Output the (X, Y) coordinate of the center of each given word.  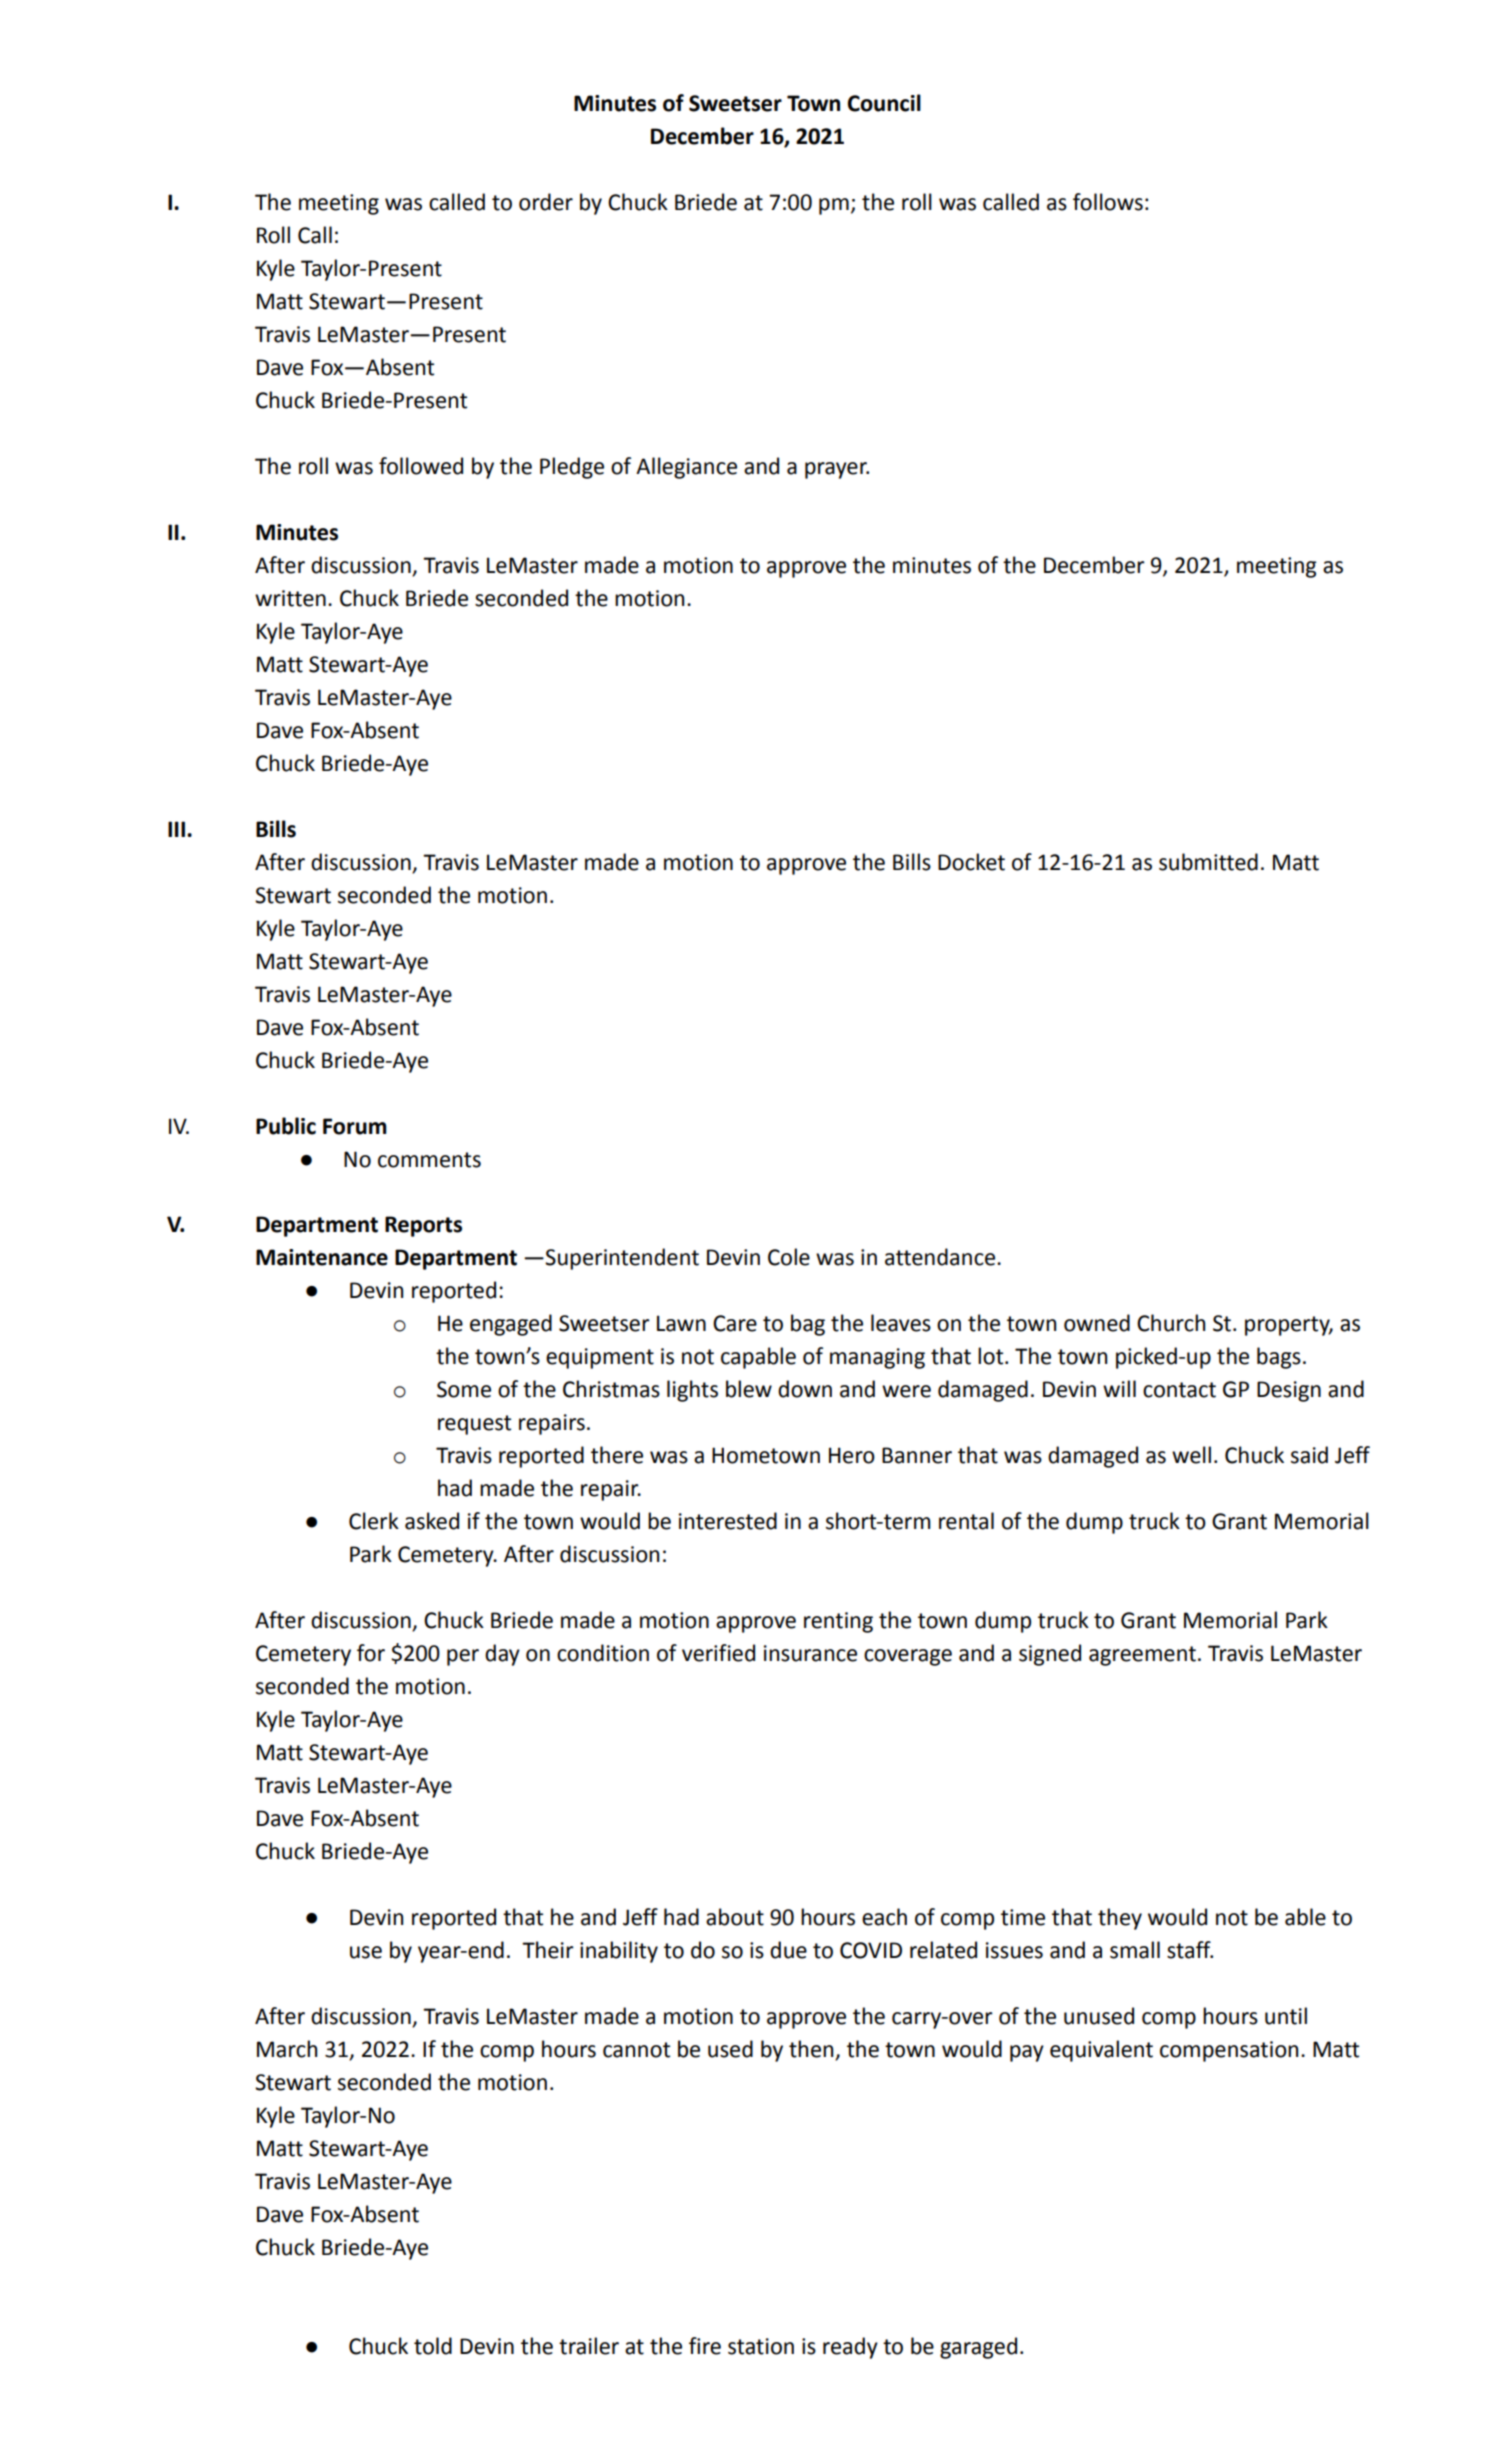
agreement (1142, 1656)
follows (1108, 202)
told (433, 2346)
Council (884, 103)
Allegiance (686, 468)
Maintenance (322, 1257)
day (502, 1655)
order (546, 202)
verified (718, 1653)
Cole (789, 1257)
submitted (1208, 862)
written (290, 598)
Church (1171, 1323)
